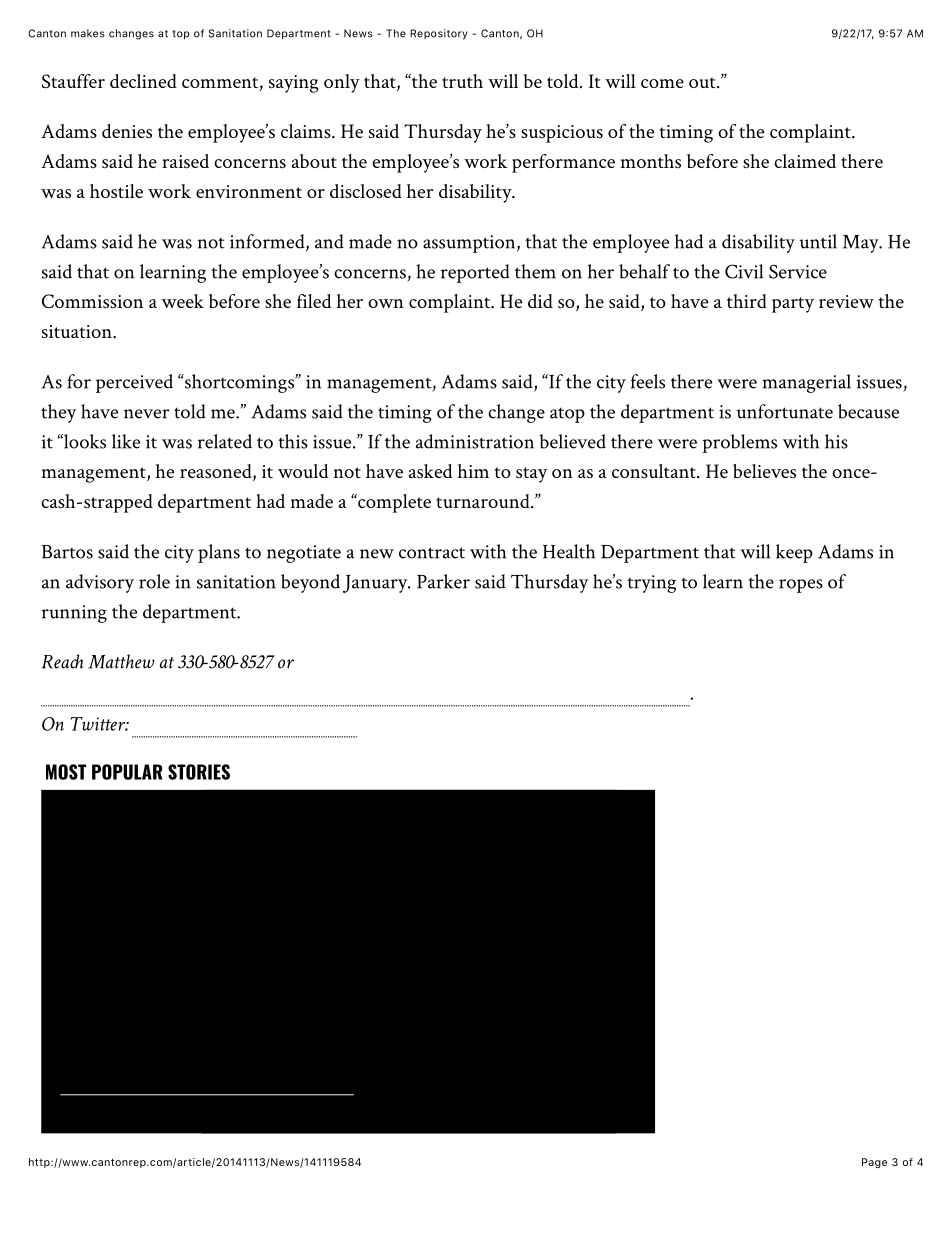 This document has width=952, height=1233. Describe the element at coordinates (154, 581) in the document. I see `role` at that location.
